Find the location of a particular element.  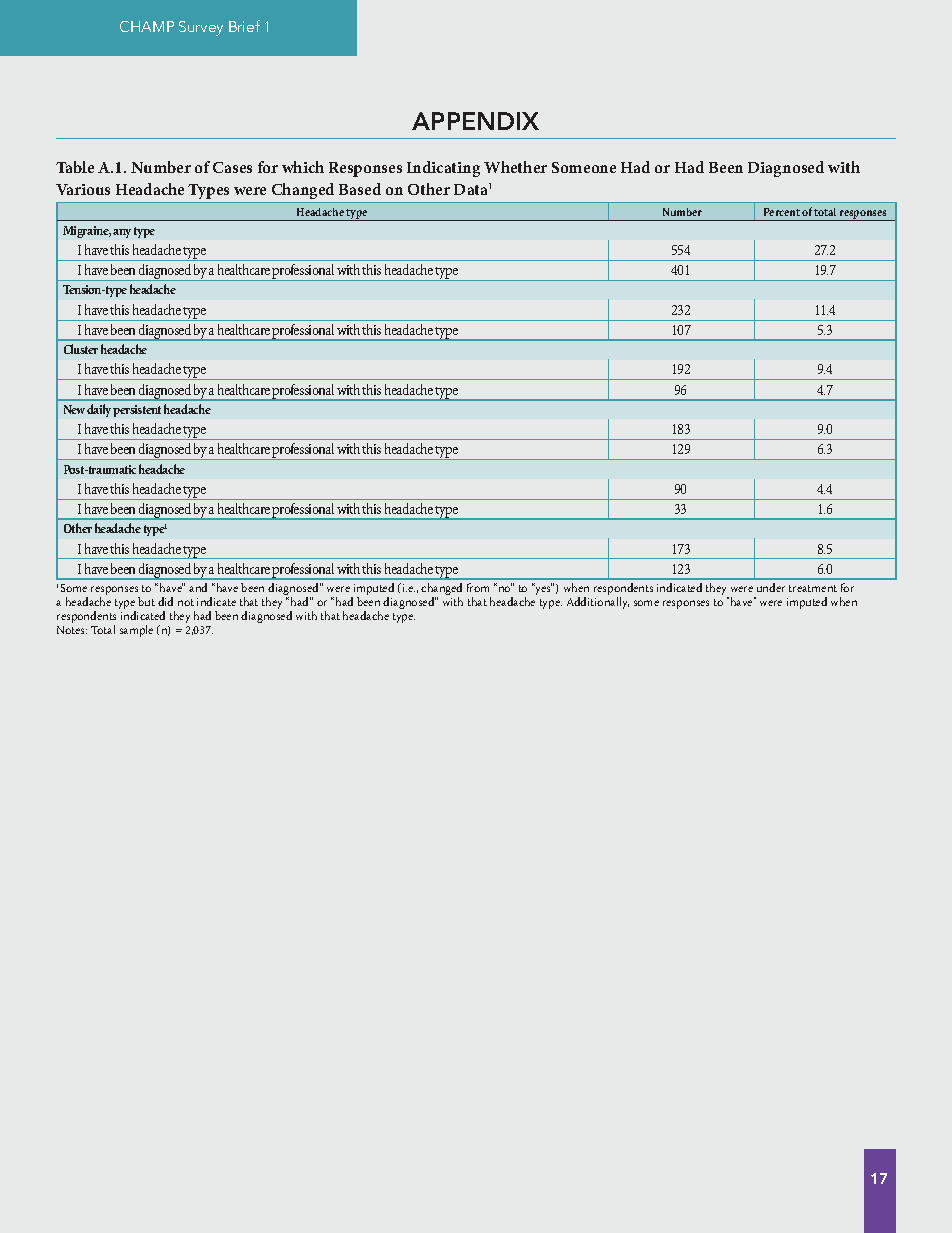

did is located at coordinates (165, 601).
